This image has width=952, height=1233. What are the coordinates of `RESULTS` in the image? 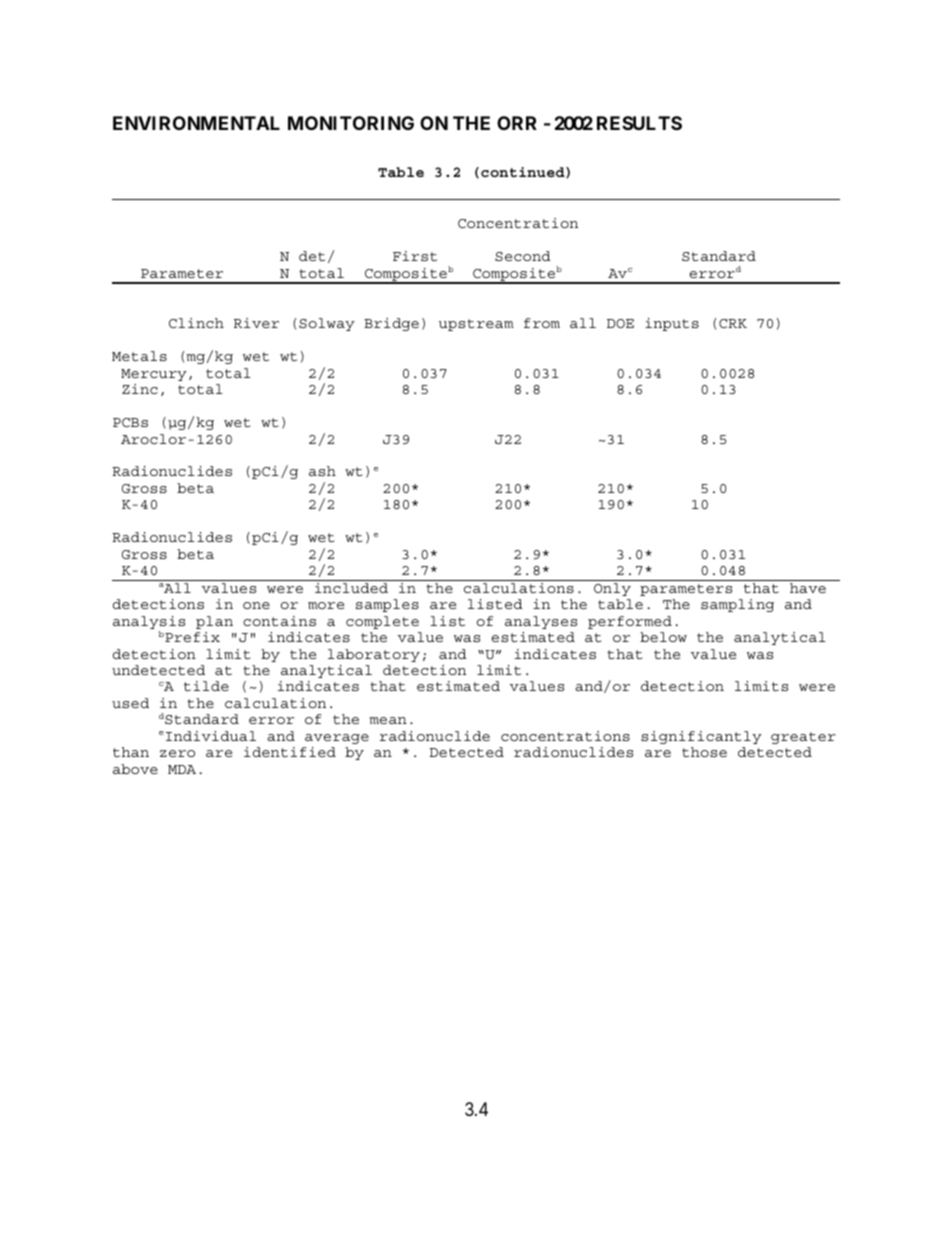 It's located at (639, 123).
